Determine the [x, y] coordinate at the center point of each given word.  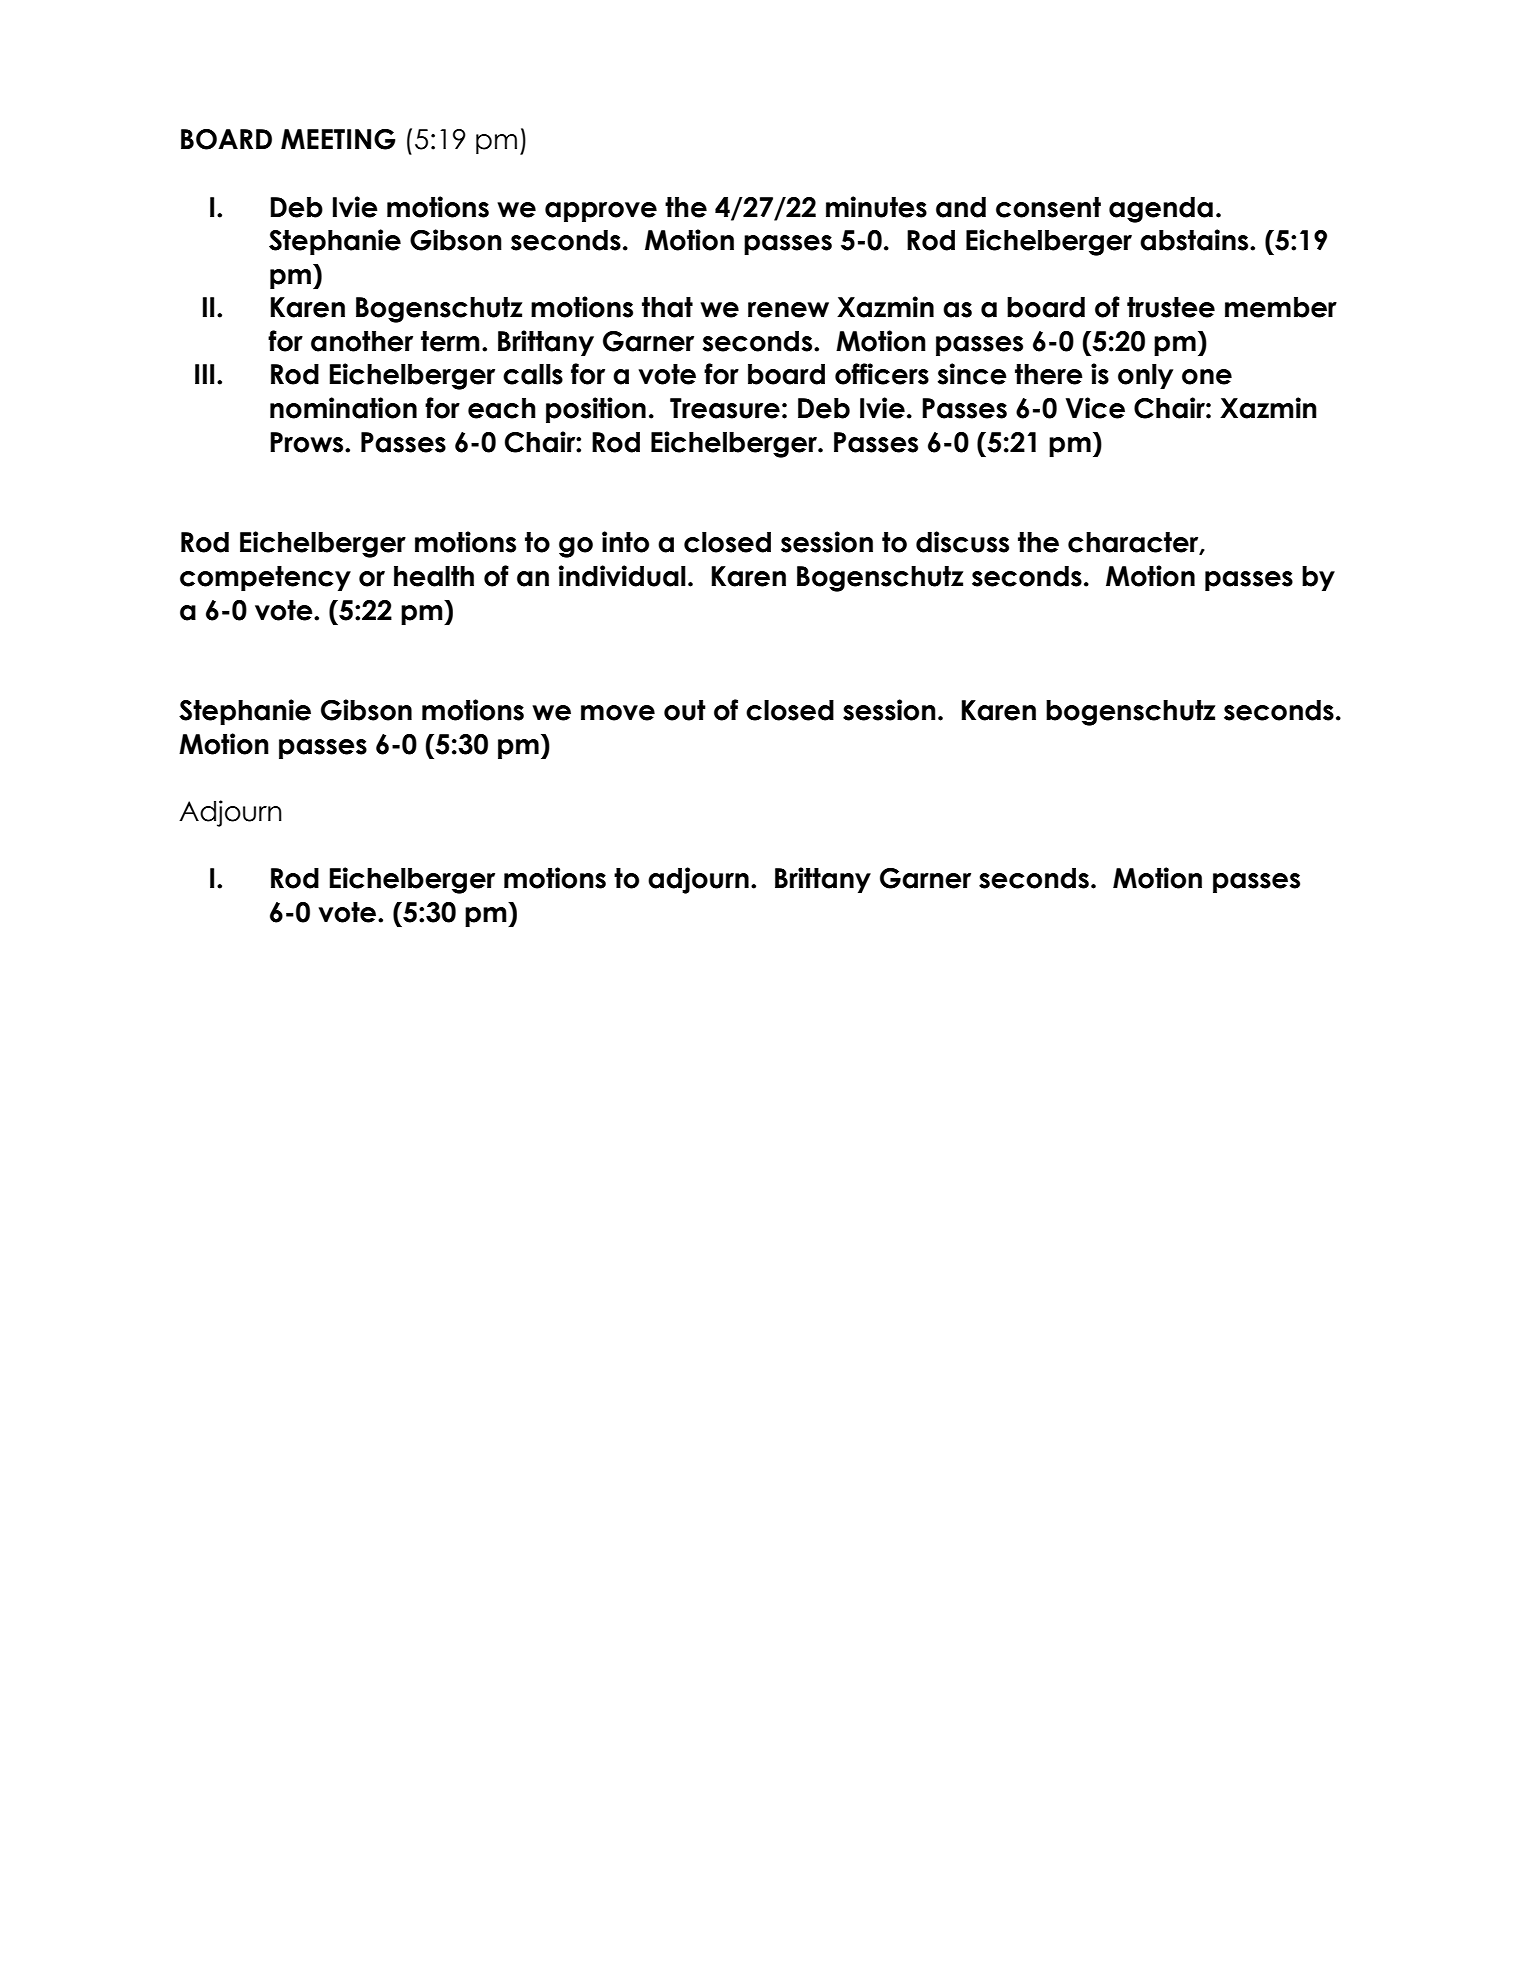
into [625, 542]
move [618, 713]
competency [265, 578]
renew [788, 310]
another [362, 341]
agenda [1161, 210]
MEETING [338, 139]
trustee [1171, 307]
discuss [962, 542]
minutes [876, 207]
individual [622, 576]
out [685, 710]
